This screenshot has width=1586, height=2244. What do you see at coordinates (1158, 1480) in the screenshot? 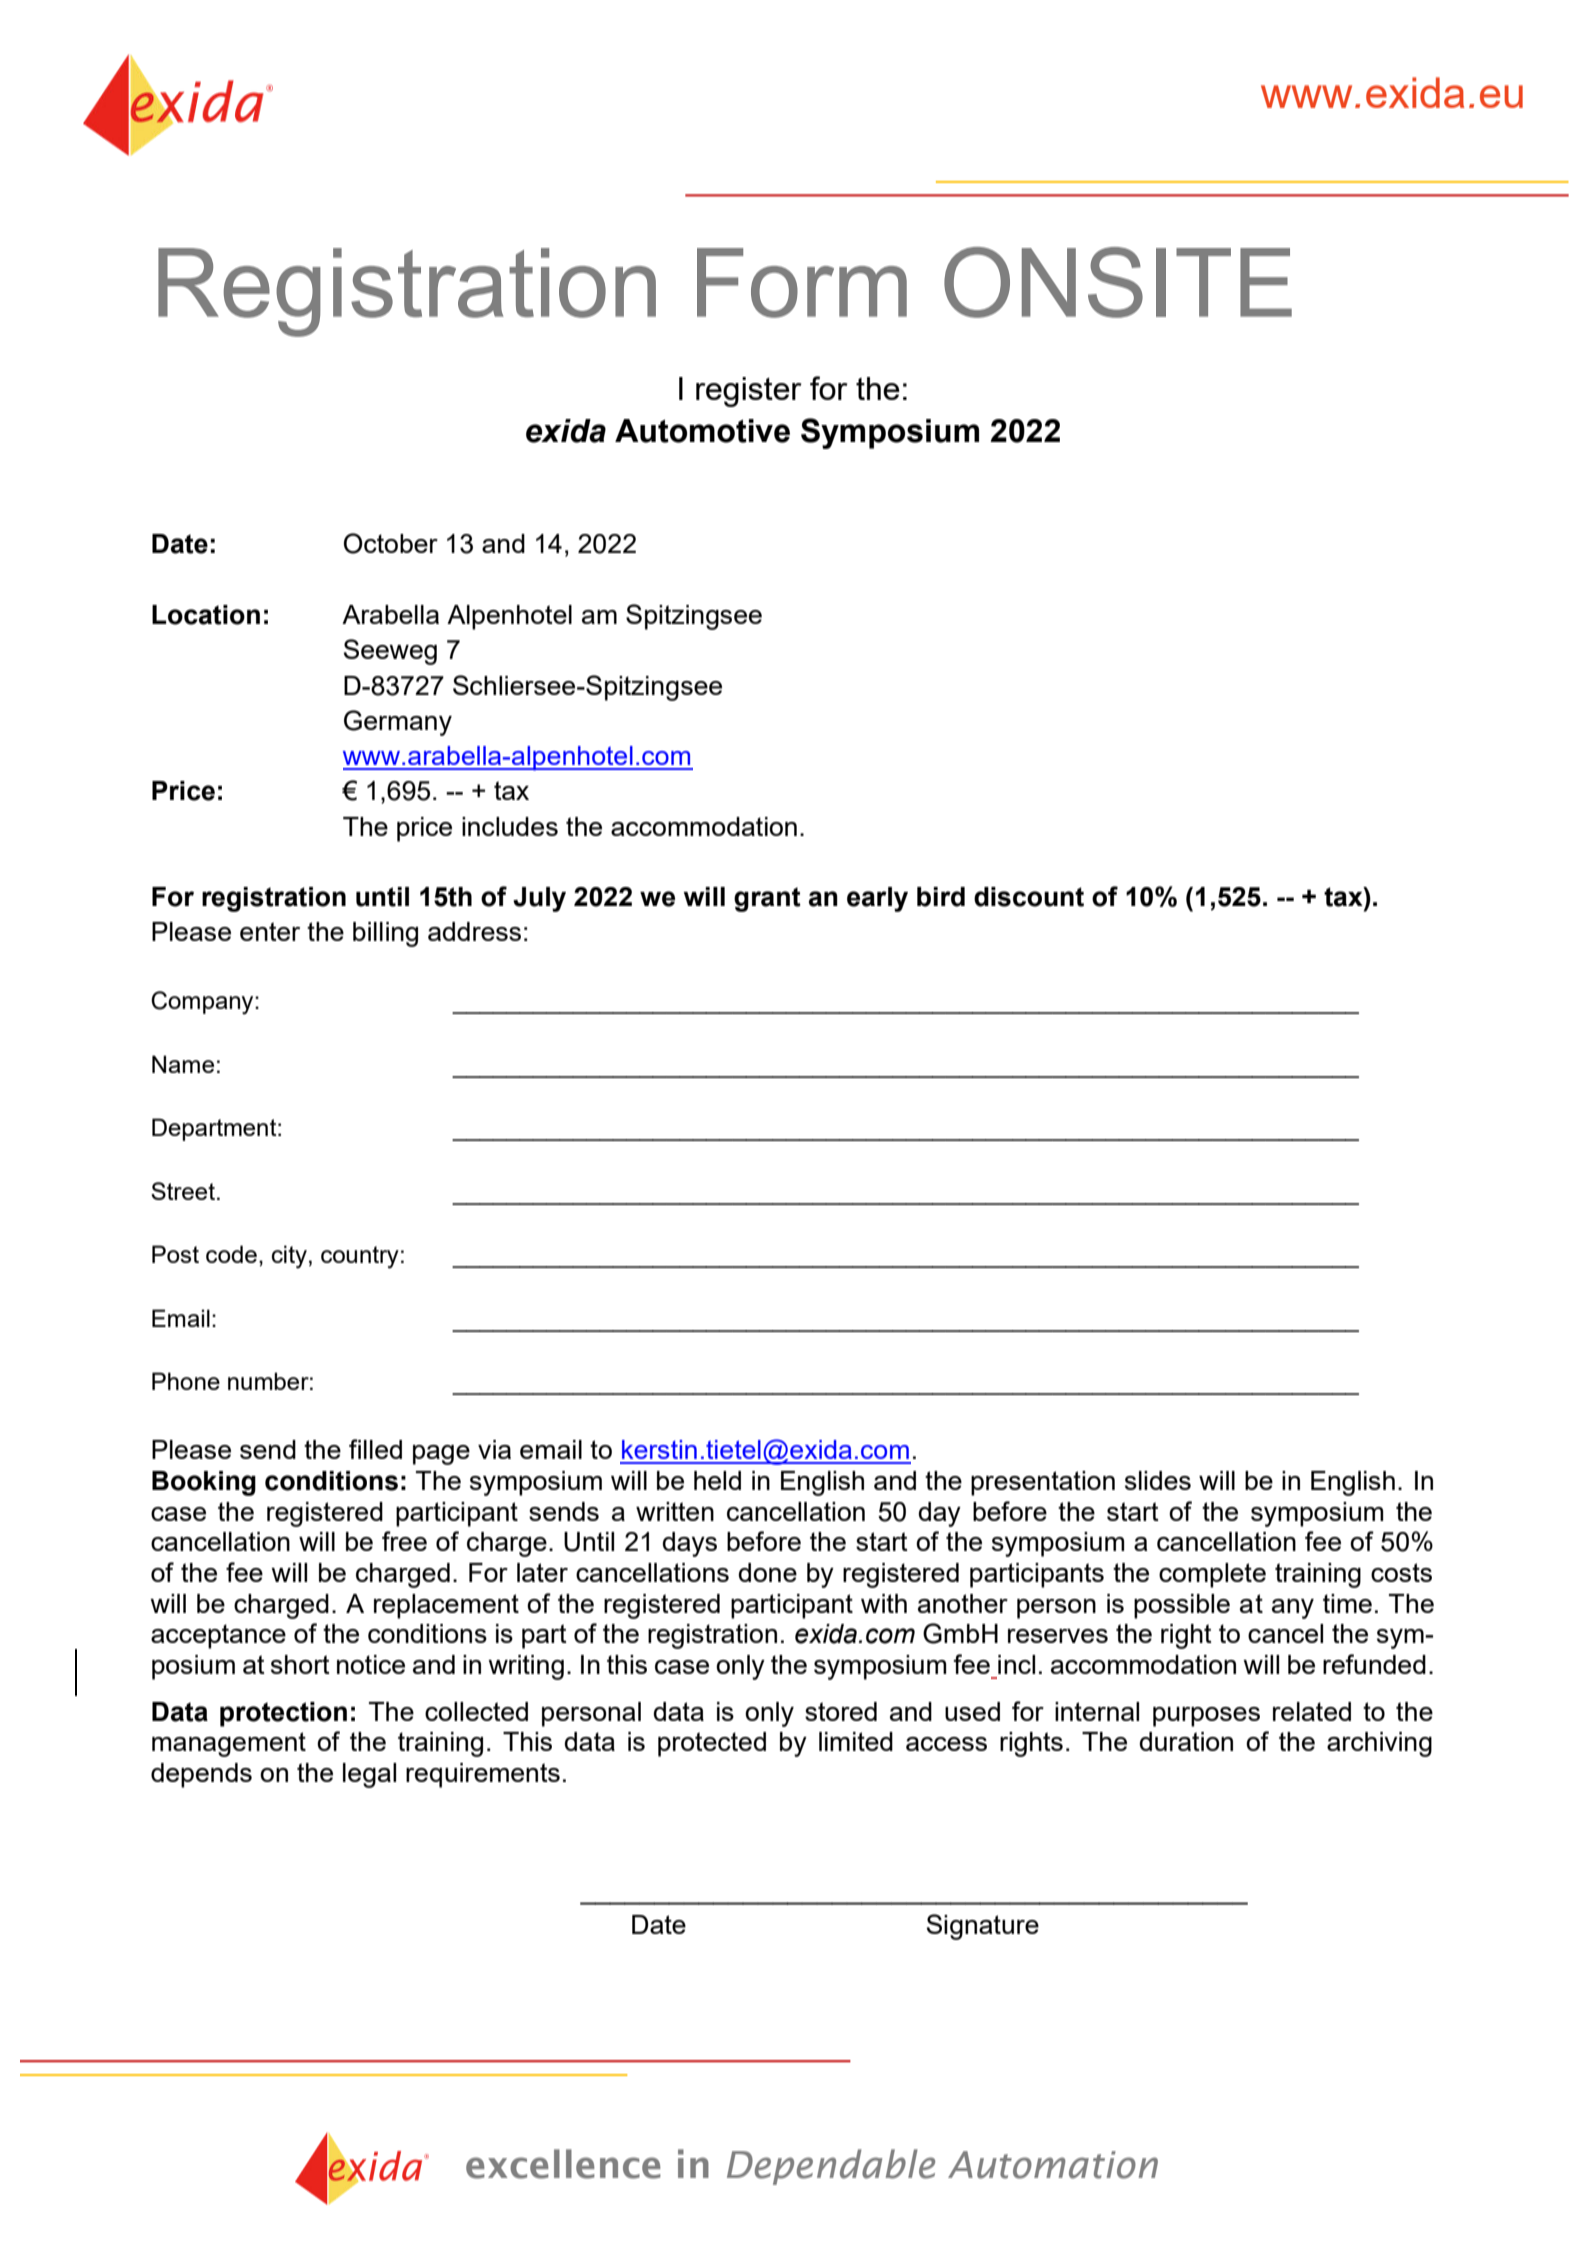
I see `slides` at bounding box center [1158, 1480].
